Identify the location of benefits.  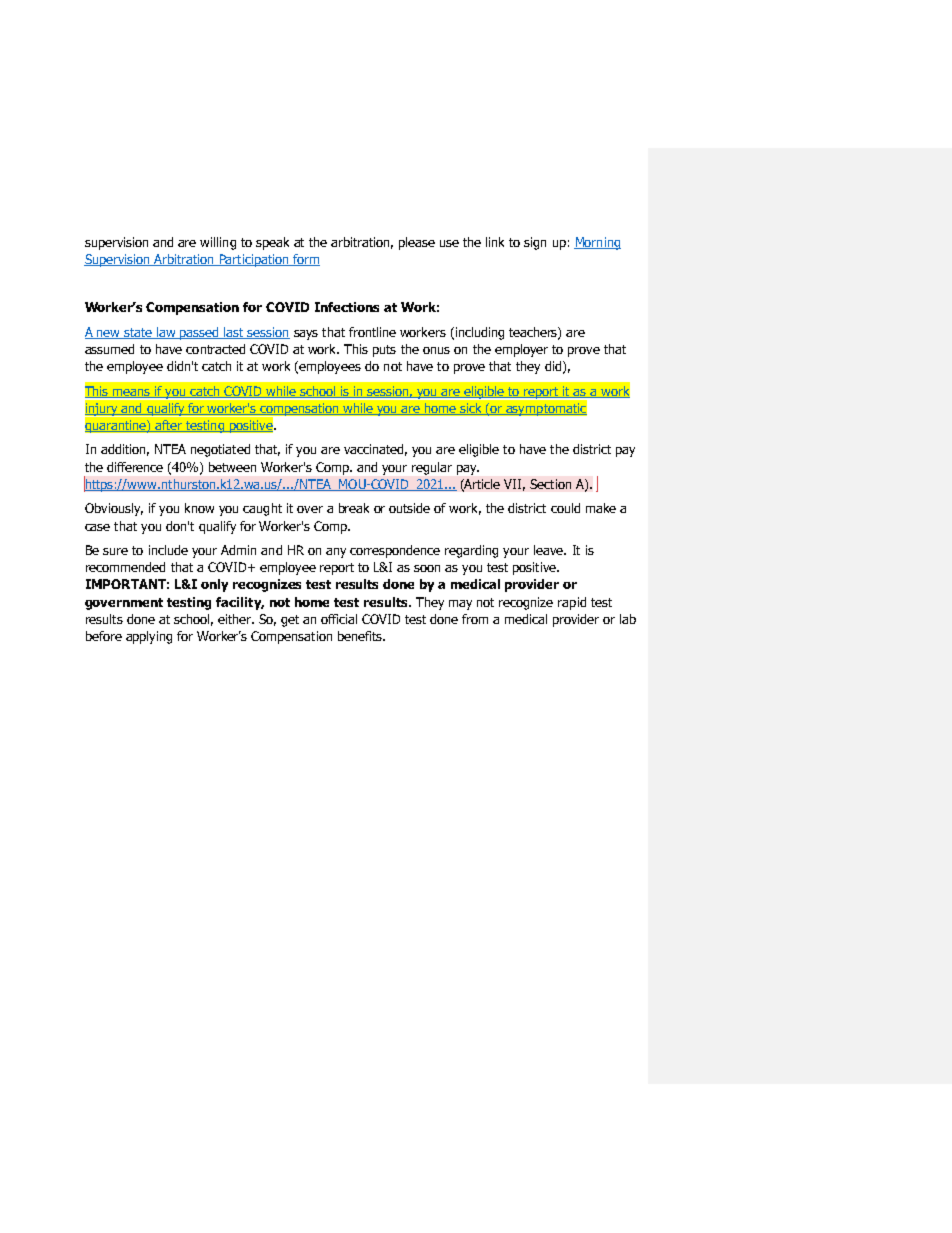
(361, 636).
